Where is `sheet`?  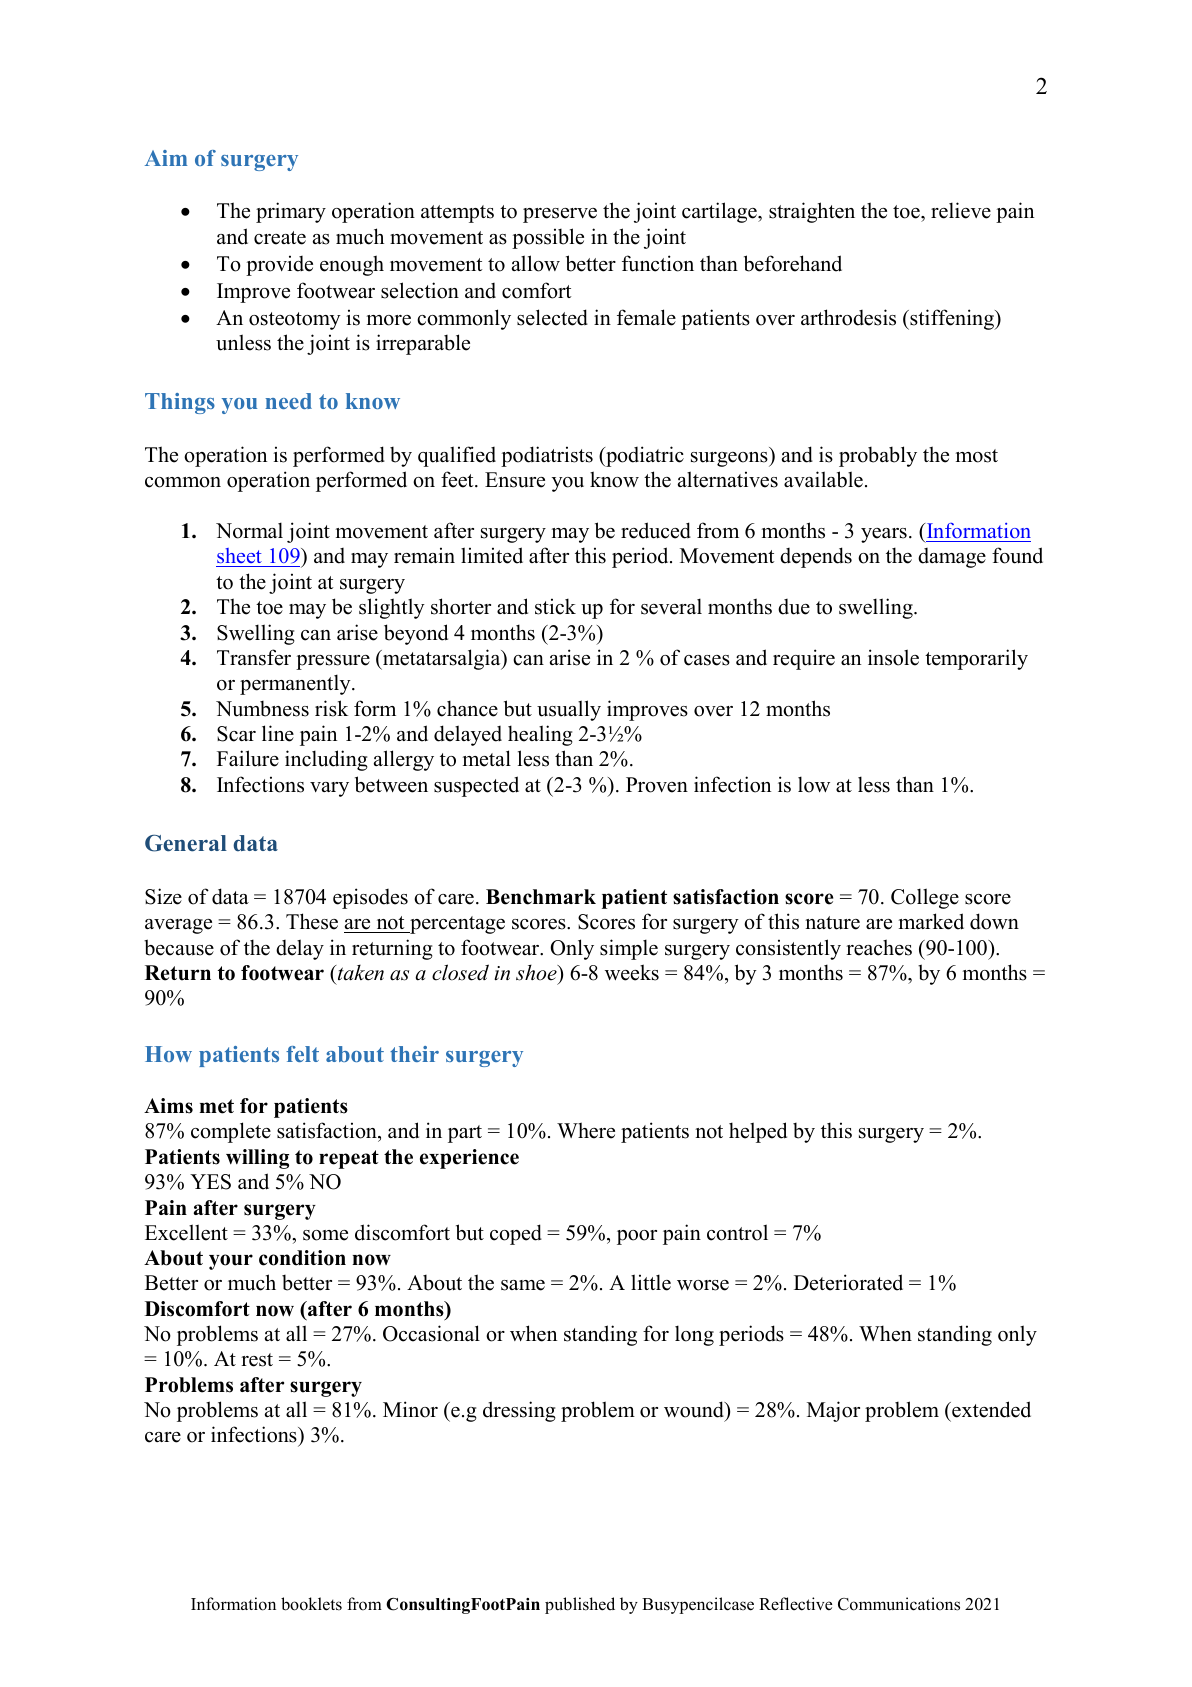
sheet is located at coordinates (240, 557).
